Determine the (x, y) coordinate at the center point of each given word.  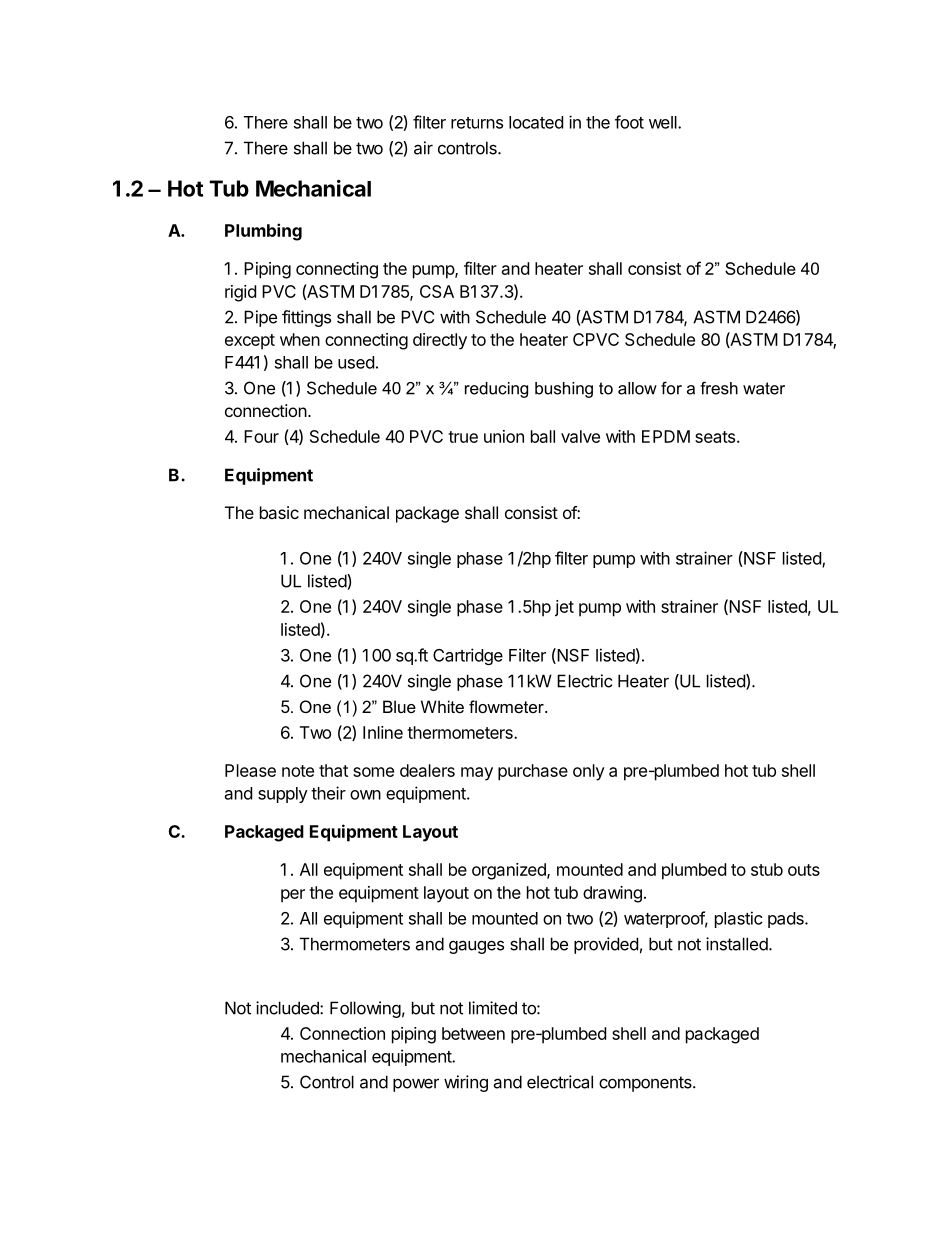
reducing (496, 390)
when (300, 339)
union (504, 436)
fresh (719, 388)
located (536, 122)
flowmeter (507, 706)
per (293, 896)
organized (510, 871)
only (589, 772)
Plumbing (263, 232)
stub (767, 869)
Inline (383, 732)
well (664, 122)
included (288, 1008)
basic (279, 512)
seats (715, 437)
